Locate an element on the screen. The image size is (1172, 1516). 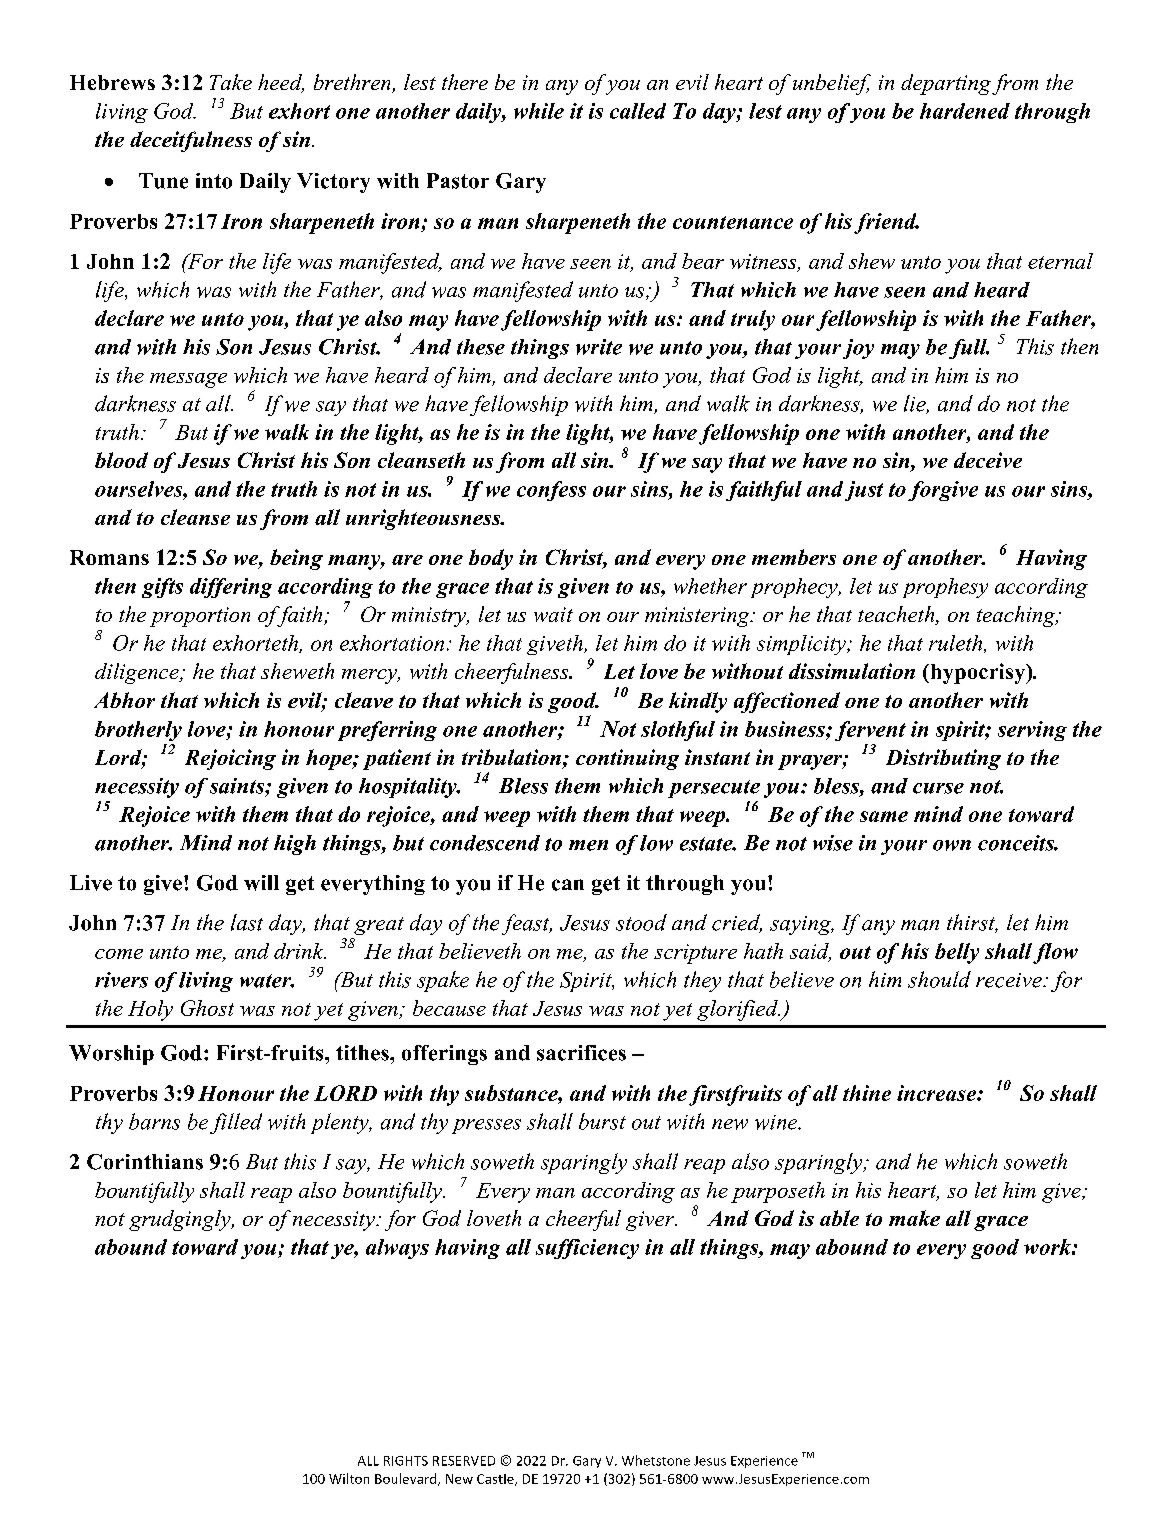
hardened is located at coordinates (965, 111).
